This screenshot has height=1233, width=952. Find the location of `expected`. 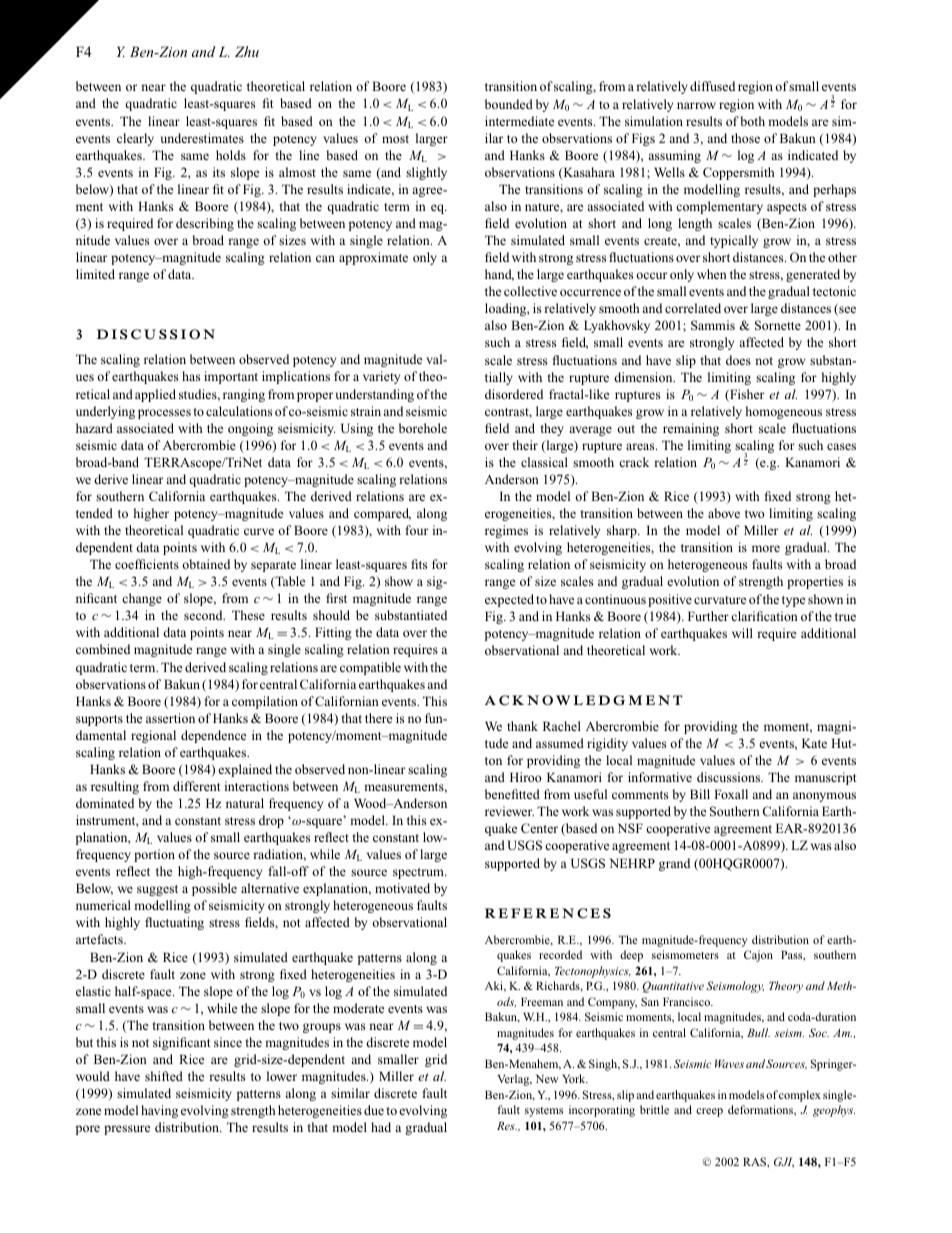

expected is located at coordinates (509, 600).
